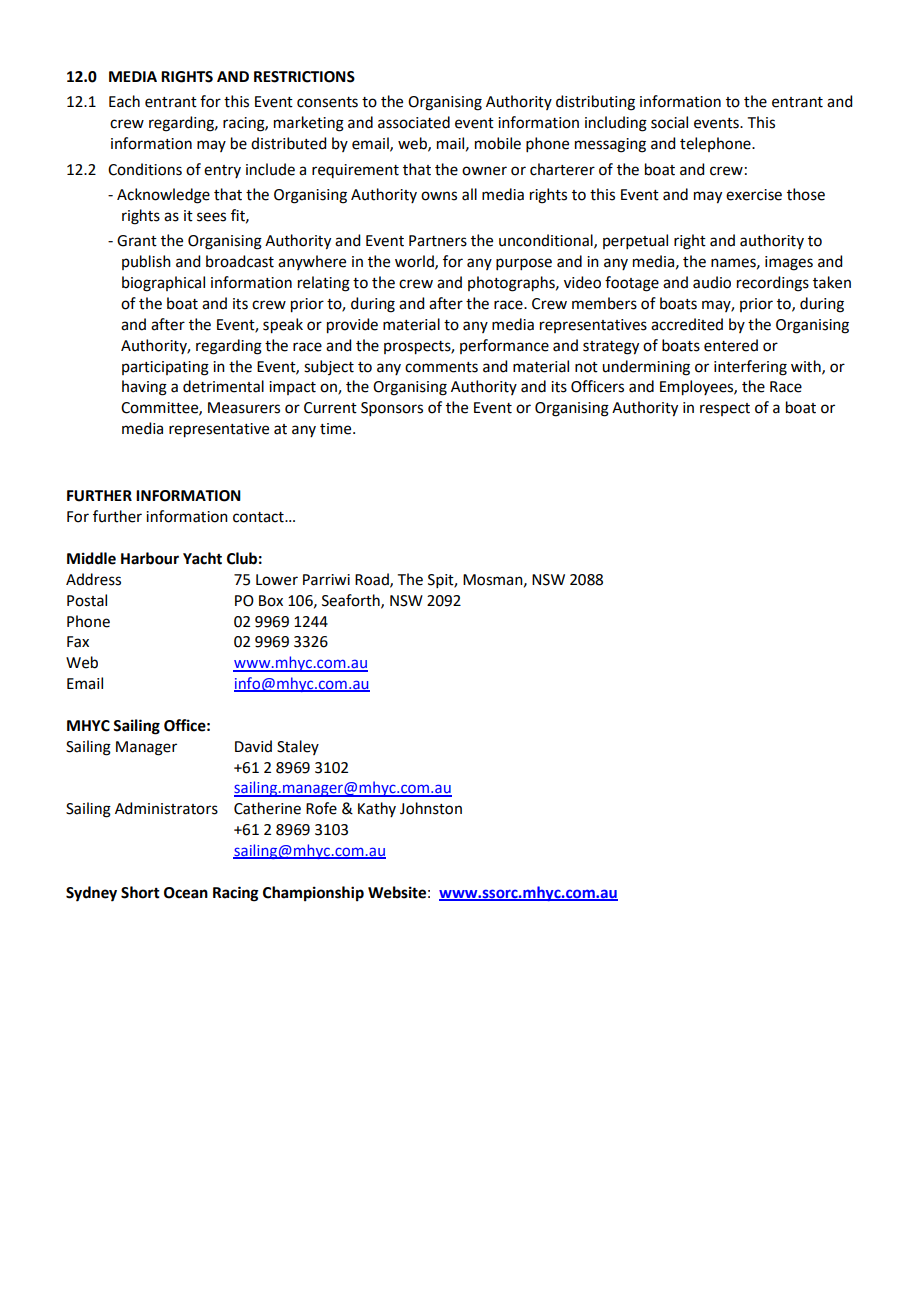  Describe the element at coordinates (414, 122) in the screenshot. I see `associated` at that location.
